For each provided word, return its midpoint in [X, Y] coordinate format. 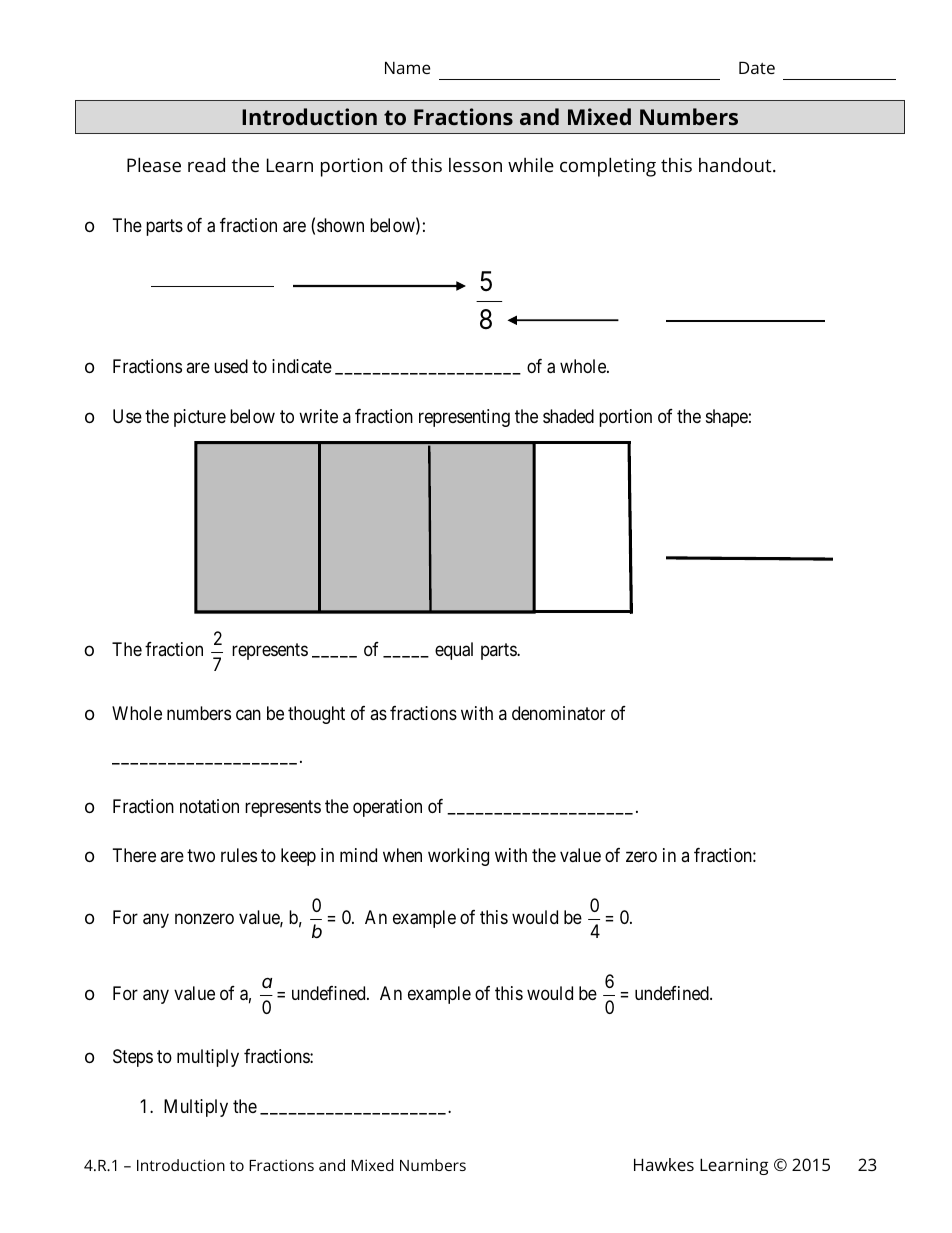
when [402, 855]
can [248, 715]
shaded [568, 416]
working [458, 857]
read [206, 164]
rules [239, 855]
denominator [558, 713]
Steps [133, 1058]
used [231, 366]
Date [757, 67]
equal [454, 651]
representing [464, 418]
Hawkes [664, 1164]
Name [407, 67]
